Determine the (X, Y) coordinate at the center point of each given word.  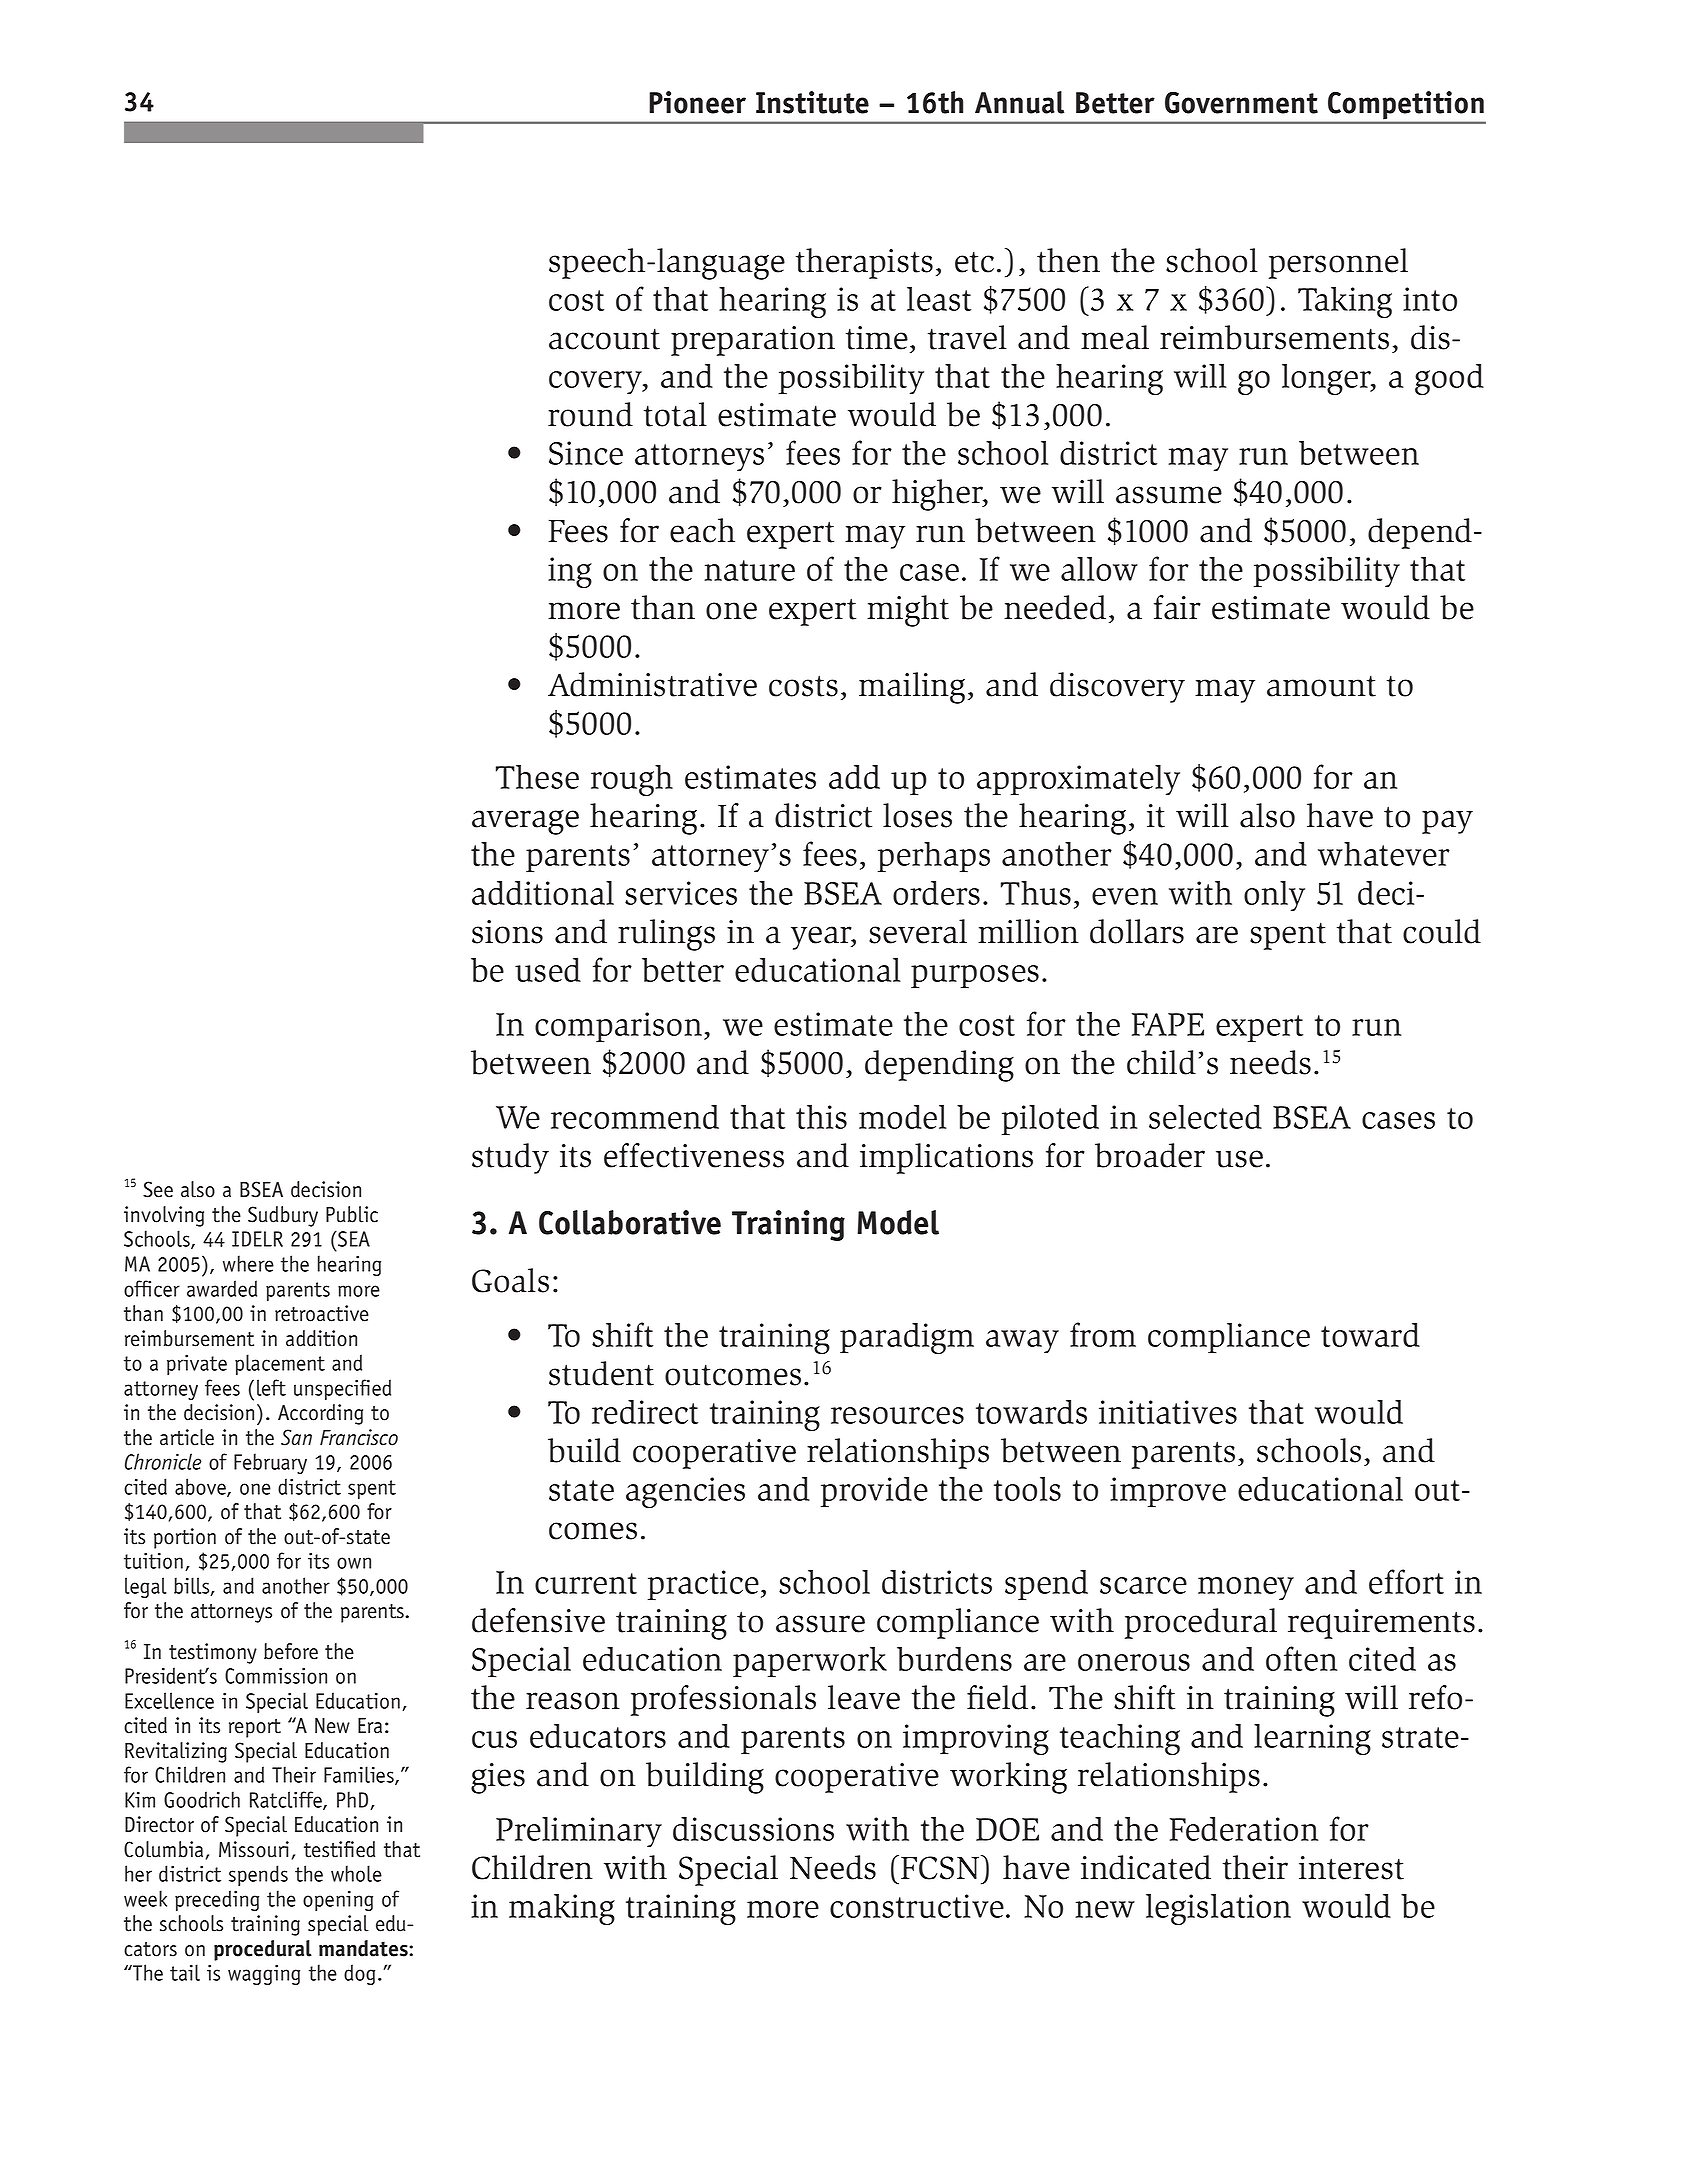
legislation (1218, 1909)
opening (338, 1900)
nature (749, 570)
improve (1168, 1492)
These (537, 777)
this (821, 1117)
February (270, 1463)
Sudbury (283, 1216)
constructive (917, 1906)
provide (874, 1491)
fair (1177, 607)
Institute (812, 102)
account (604, 339)
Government (1241, 102)
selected (1205, 1116)
